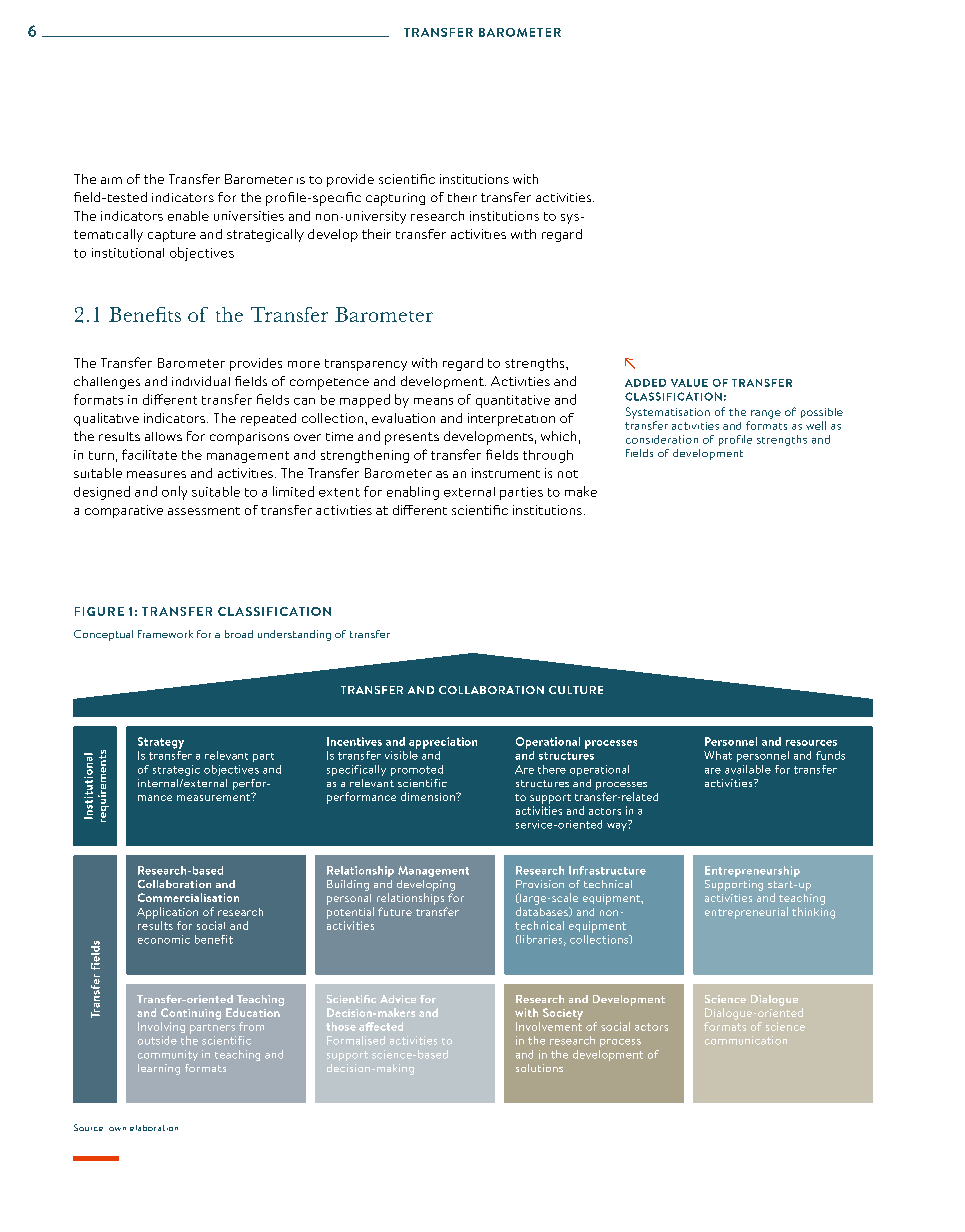 This image has width=965, height=1232. What do you see at coordinates (429, 796) in the image?
I see `dimension` at bounding box center [429, 796].
